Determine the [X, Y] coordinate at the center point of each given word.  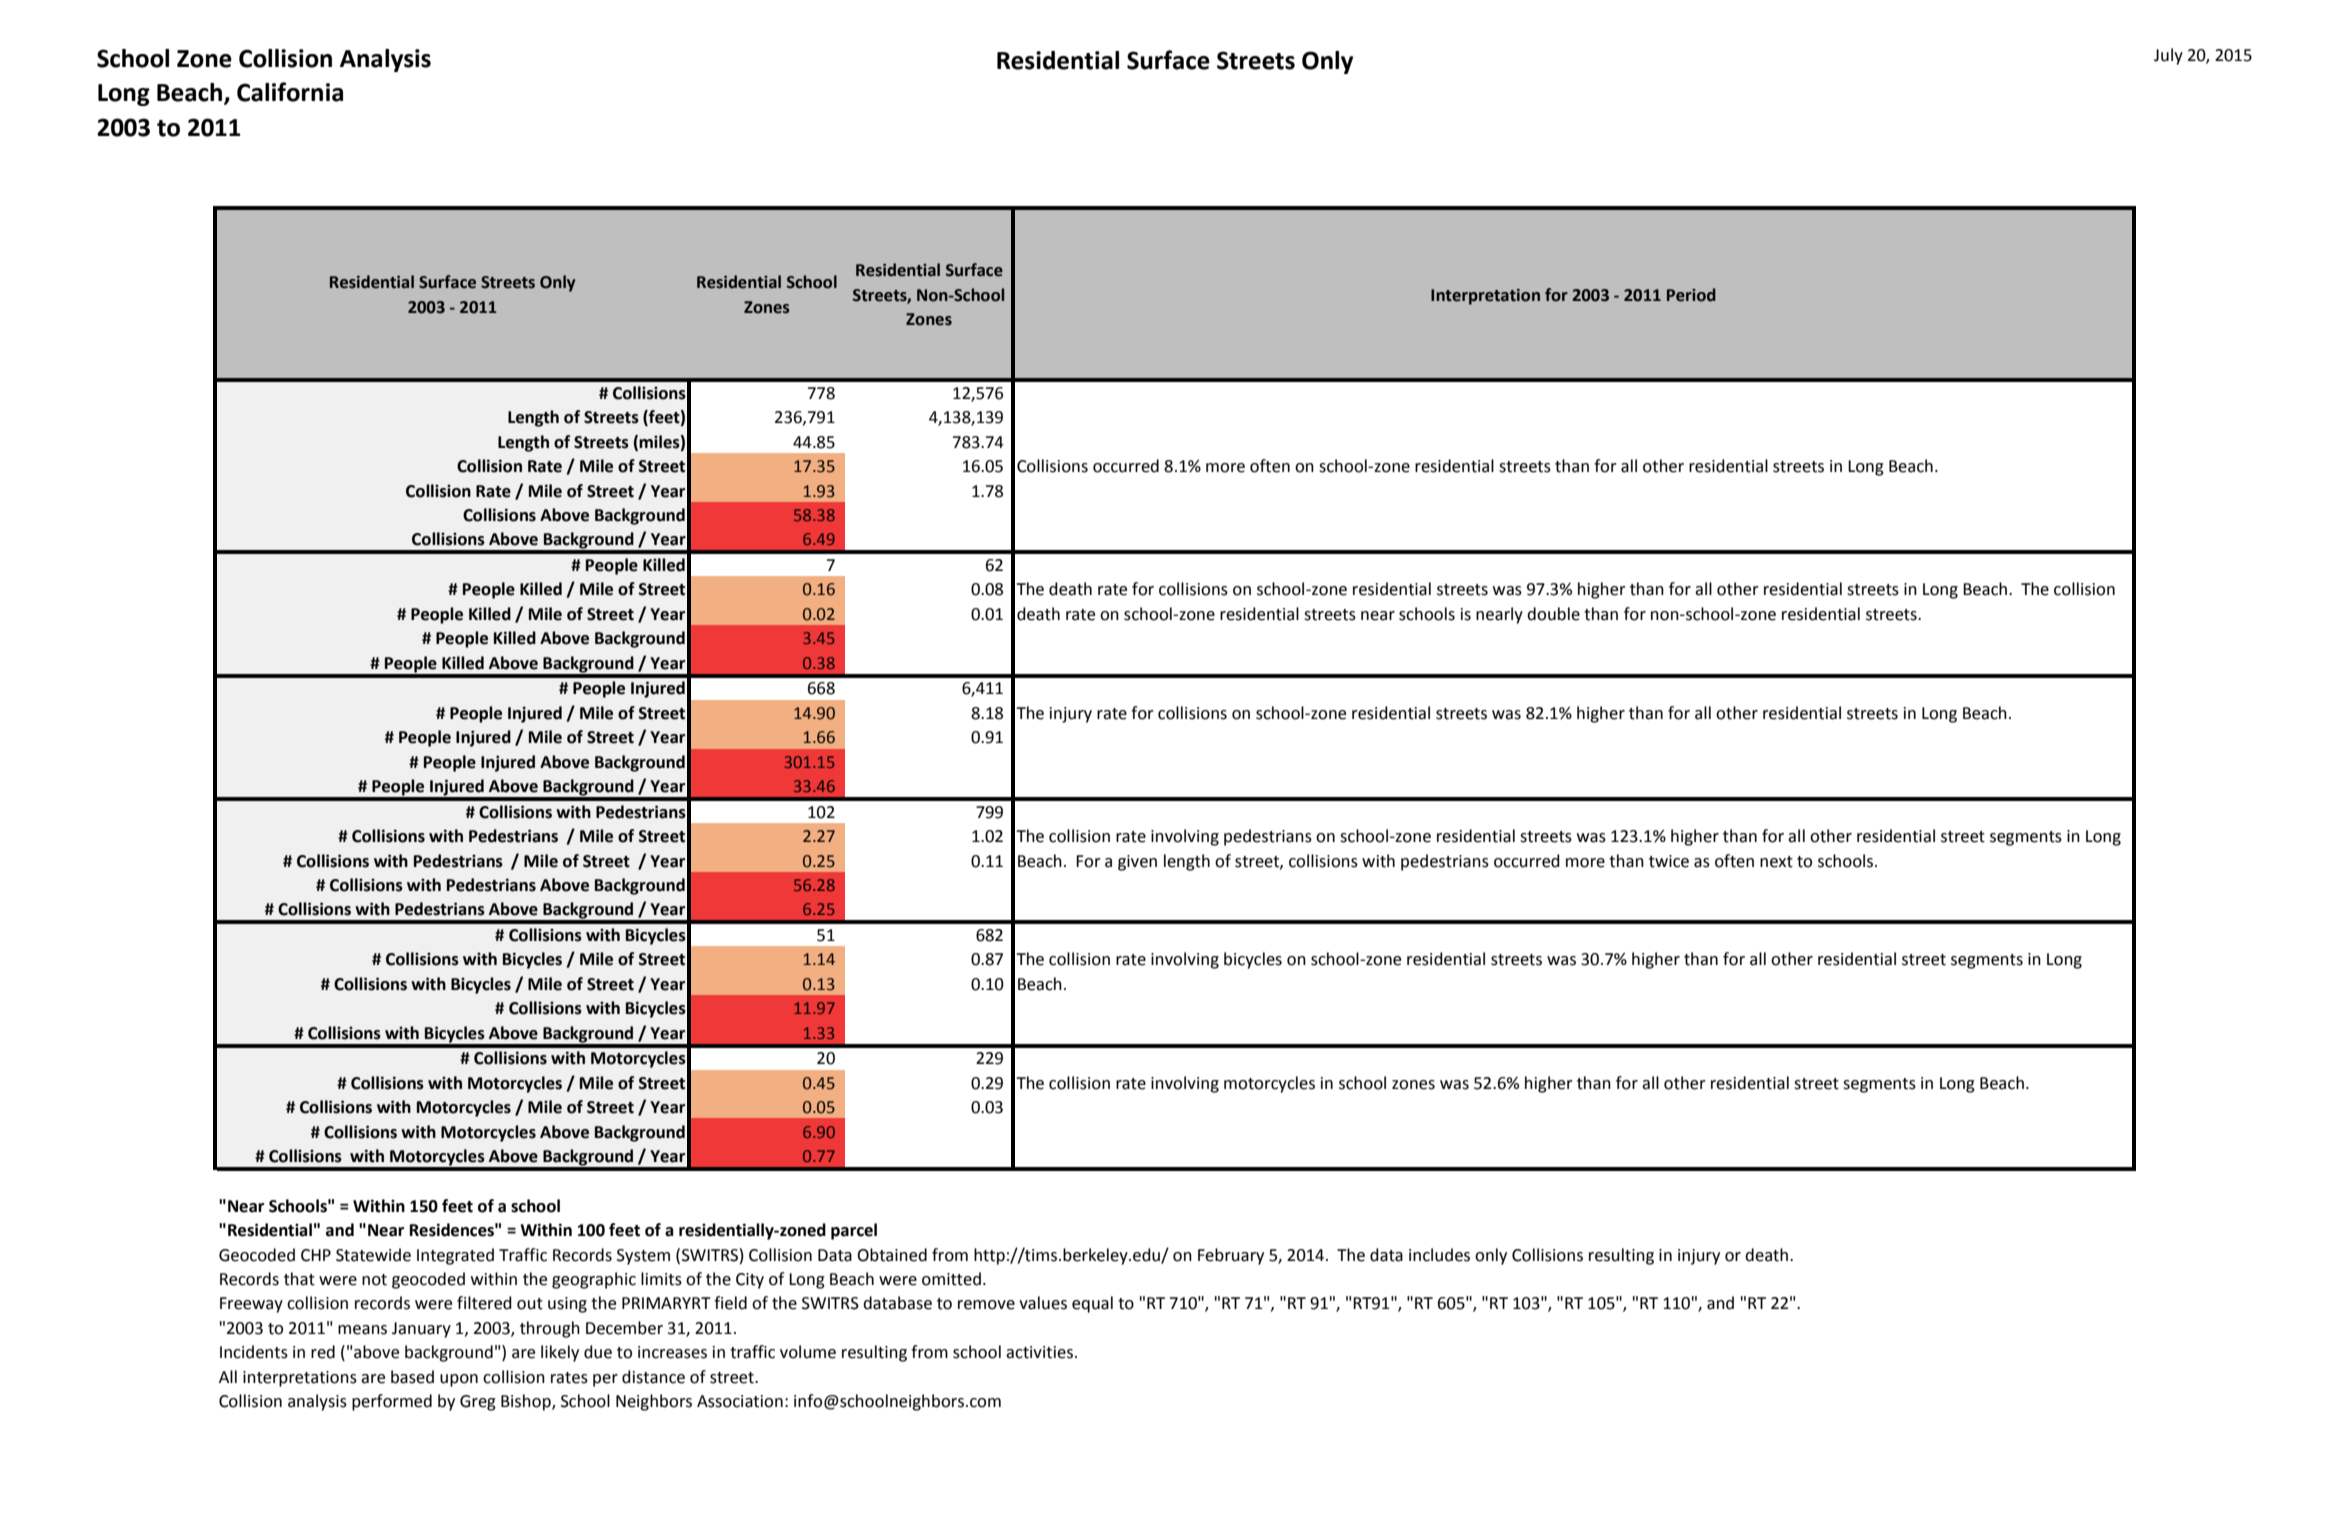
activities [1039, 1352]
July [2168, 56]
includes [1439, 1255]
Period [1691, 295]
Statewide [373, 1255]
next [1776, 862]
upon [459, 1380]
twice [1669, 861]
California [290, 92]
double [1553, 614]
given [1137, 863]
